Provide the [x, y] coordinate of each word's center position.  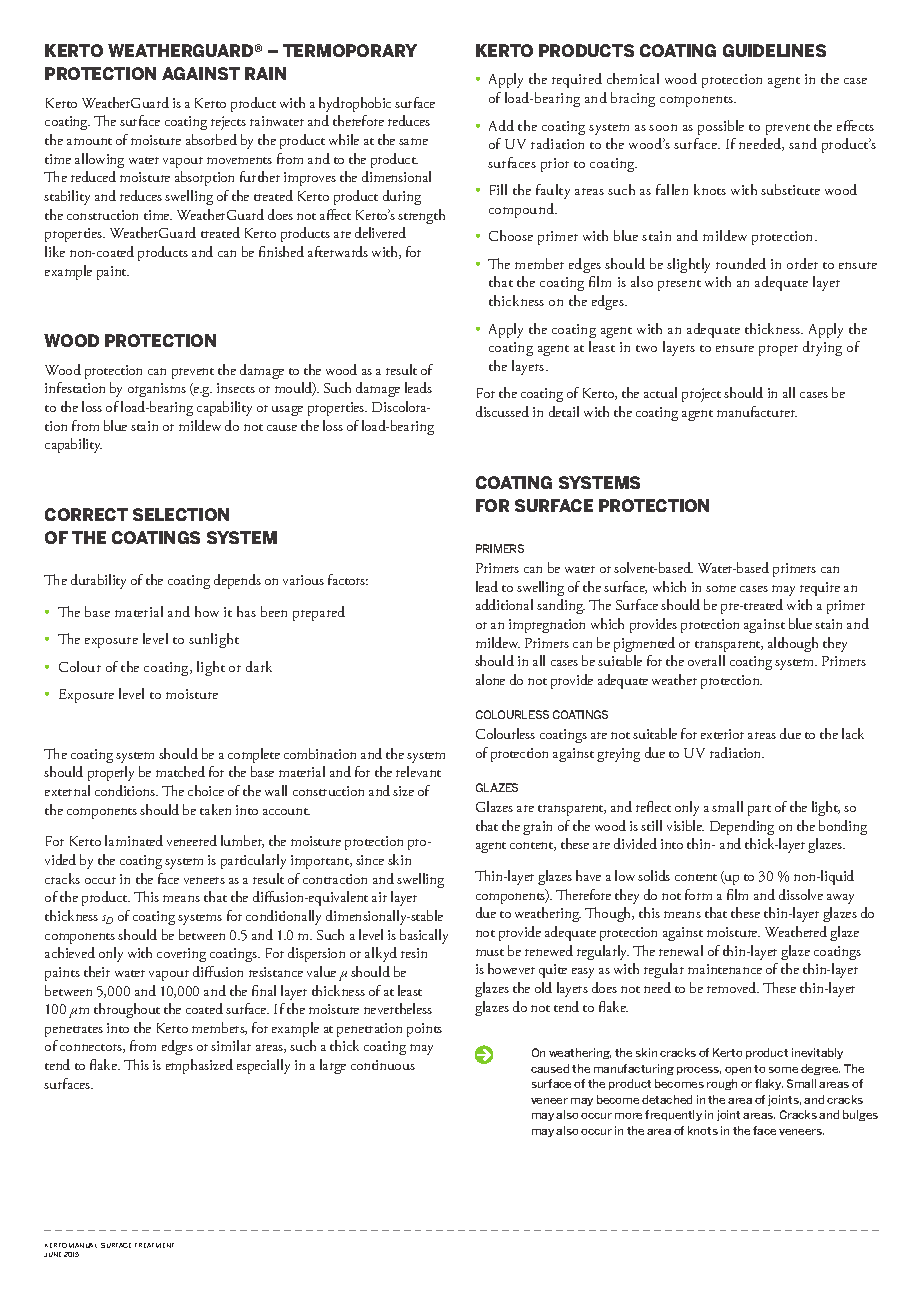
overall [706, 660]
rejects [228, 123]
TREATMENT [154, 1245]
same [413, 141]
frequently [673, 1115]
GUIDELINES [774, 50]
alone [490, 679]
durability [98, 581]
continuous [383, 1065]
